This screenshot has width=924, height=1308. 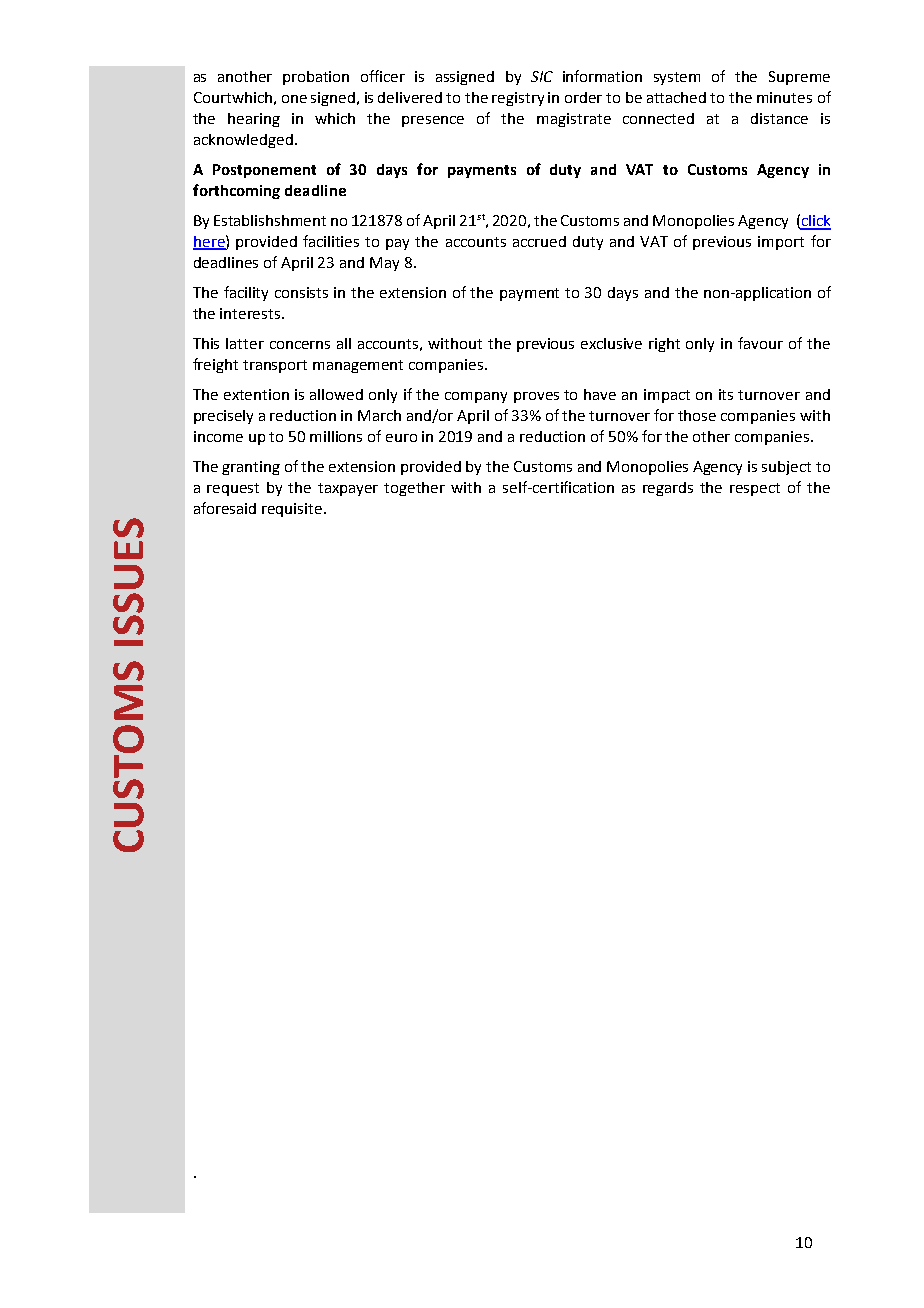 I want to click on probation, so click(x=316, y=78).
